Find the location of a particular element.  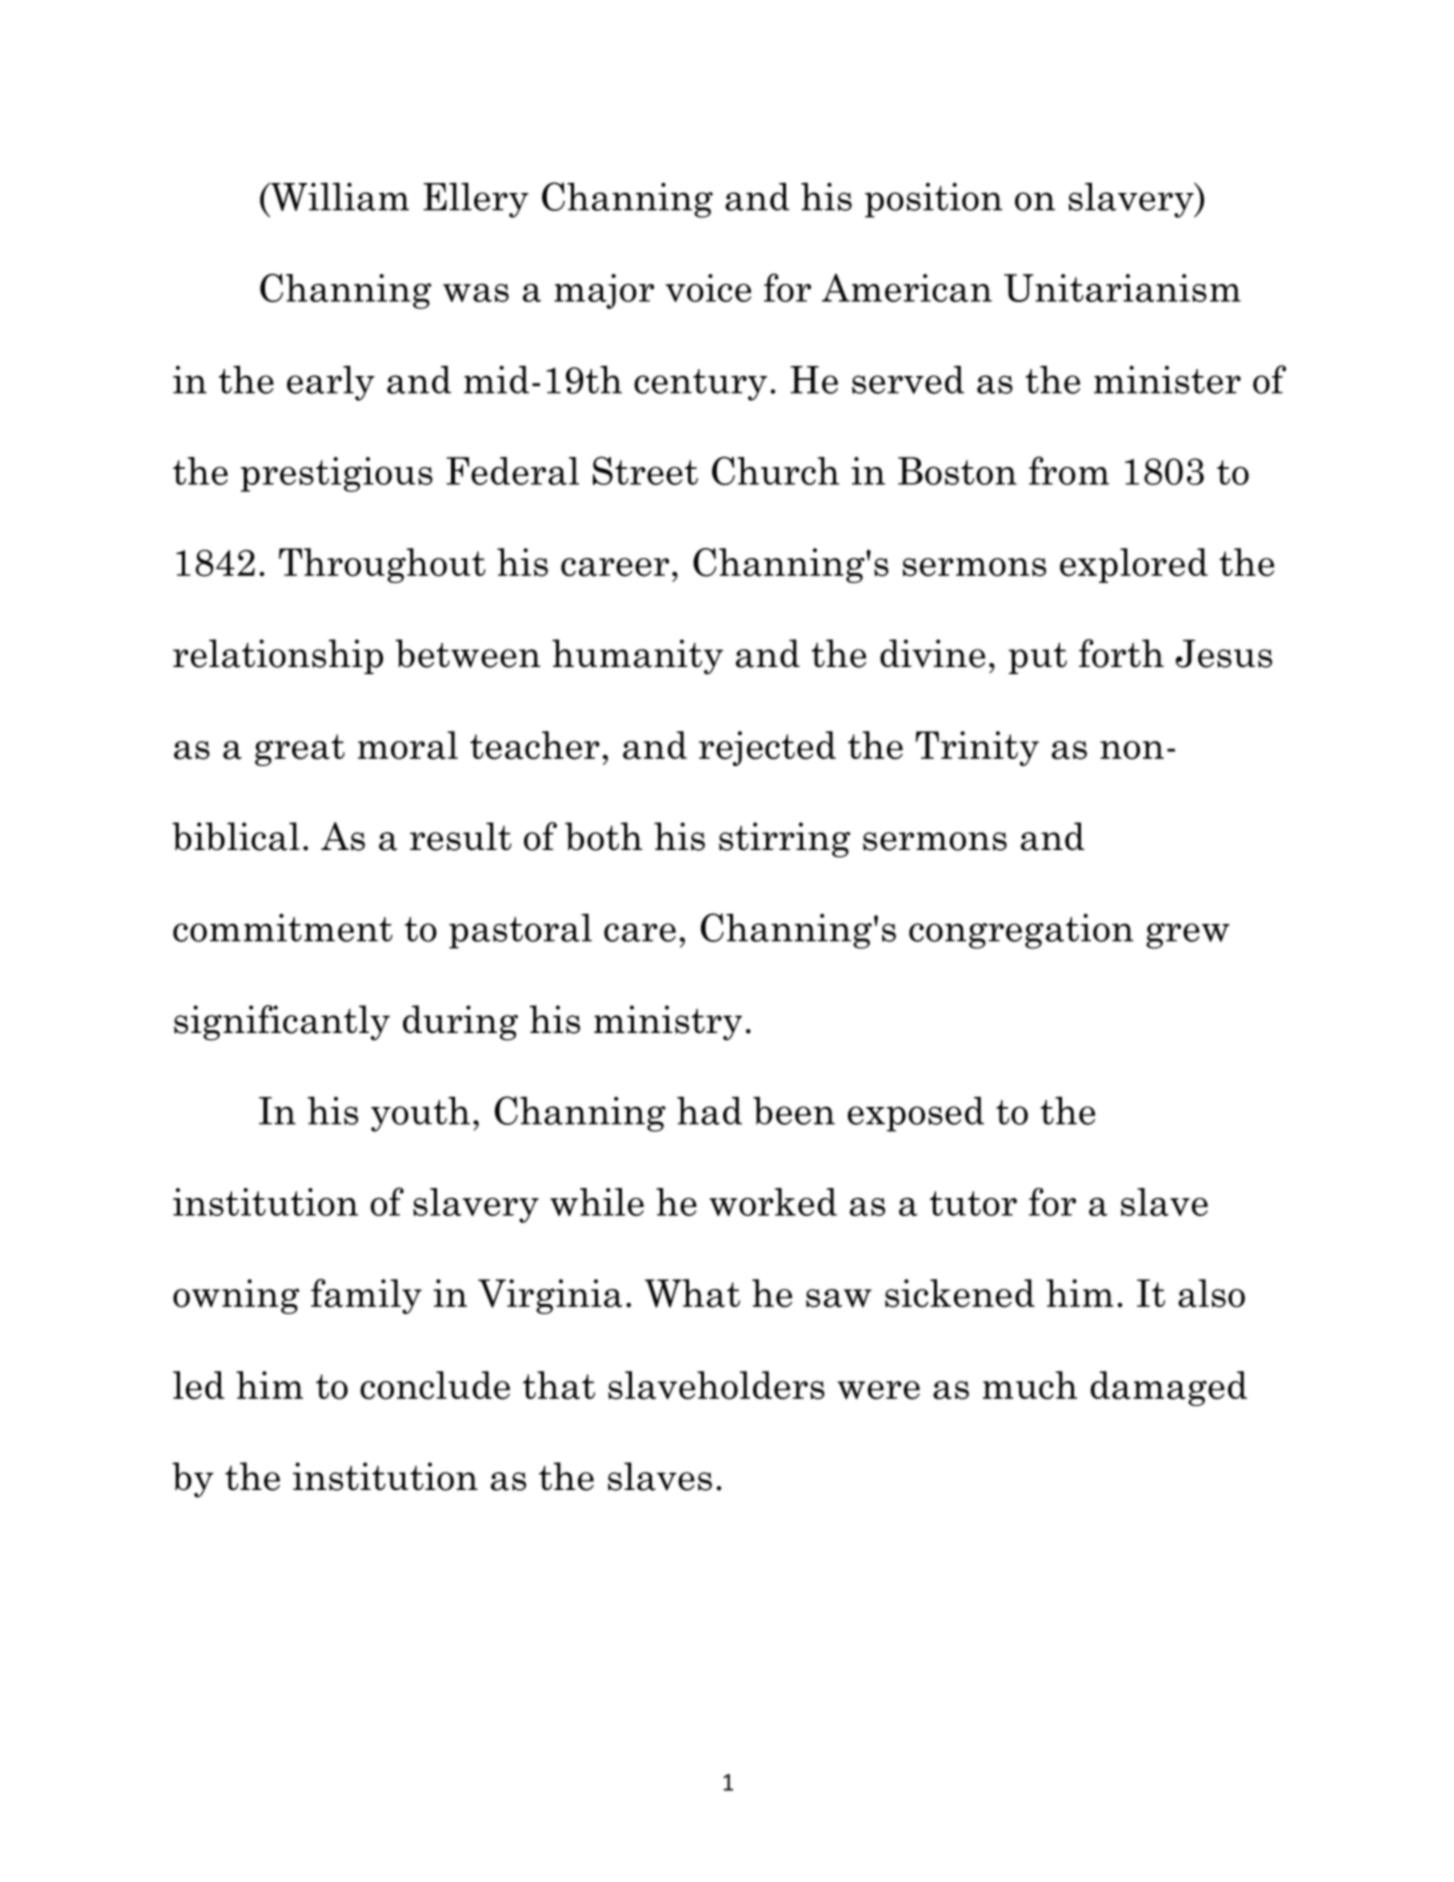

What is located at coordinates (692, 1293).
